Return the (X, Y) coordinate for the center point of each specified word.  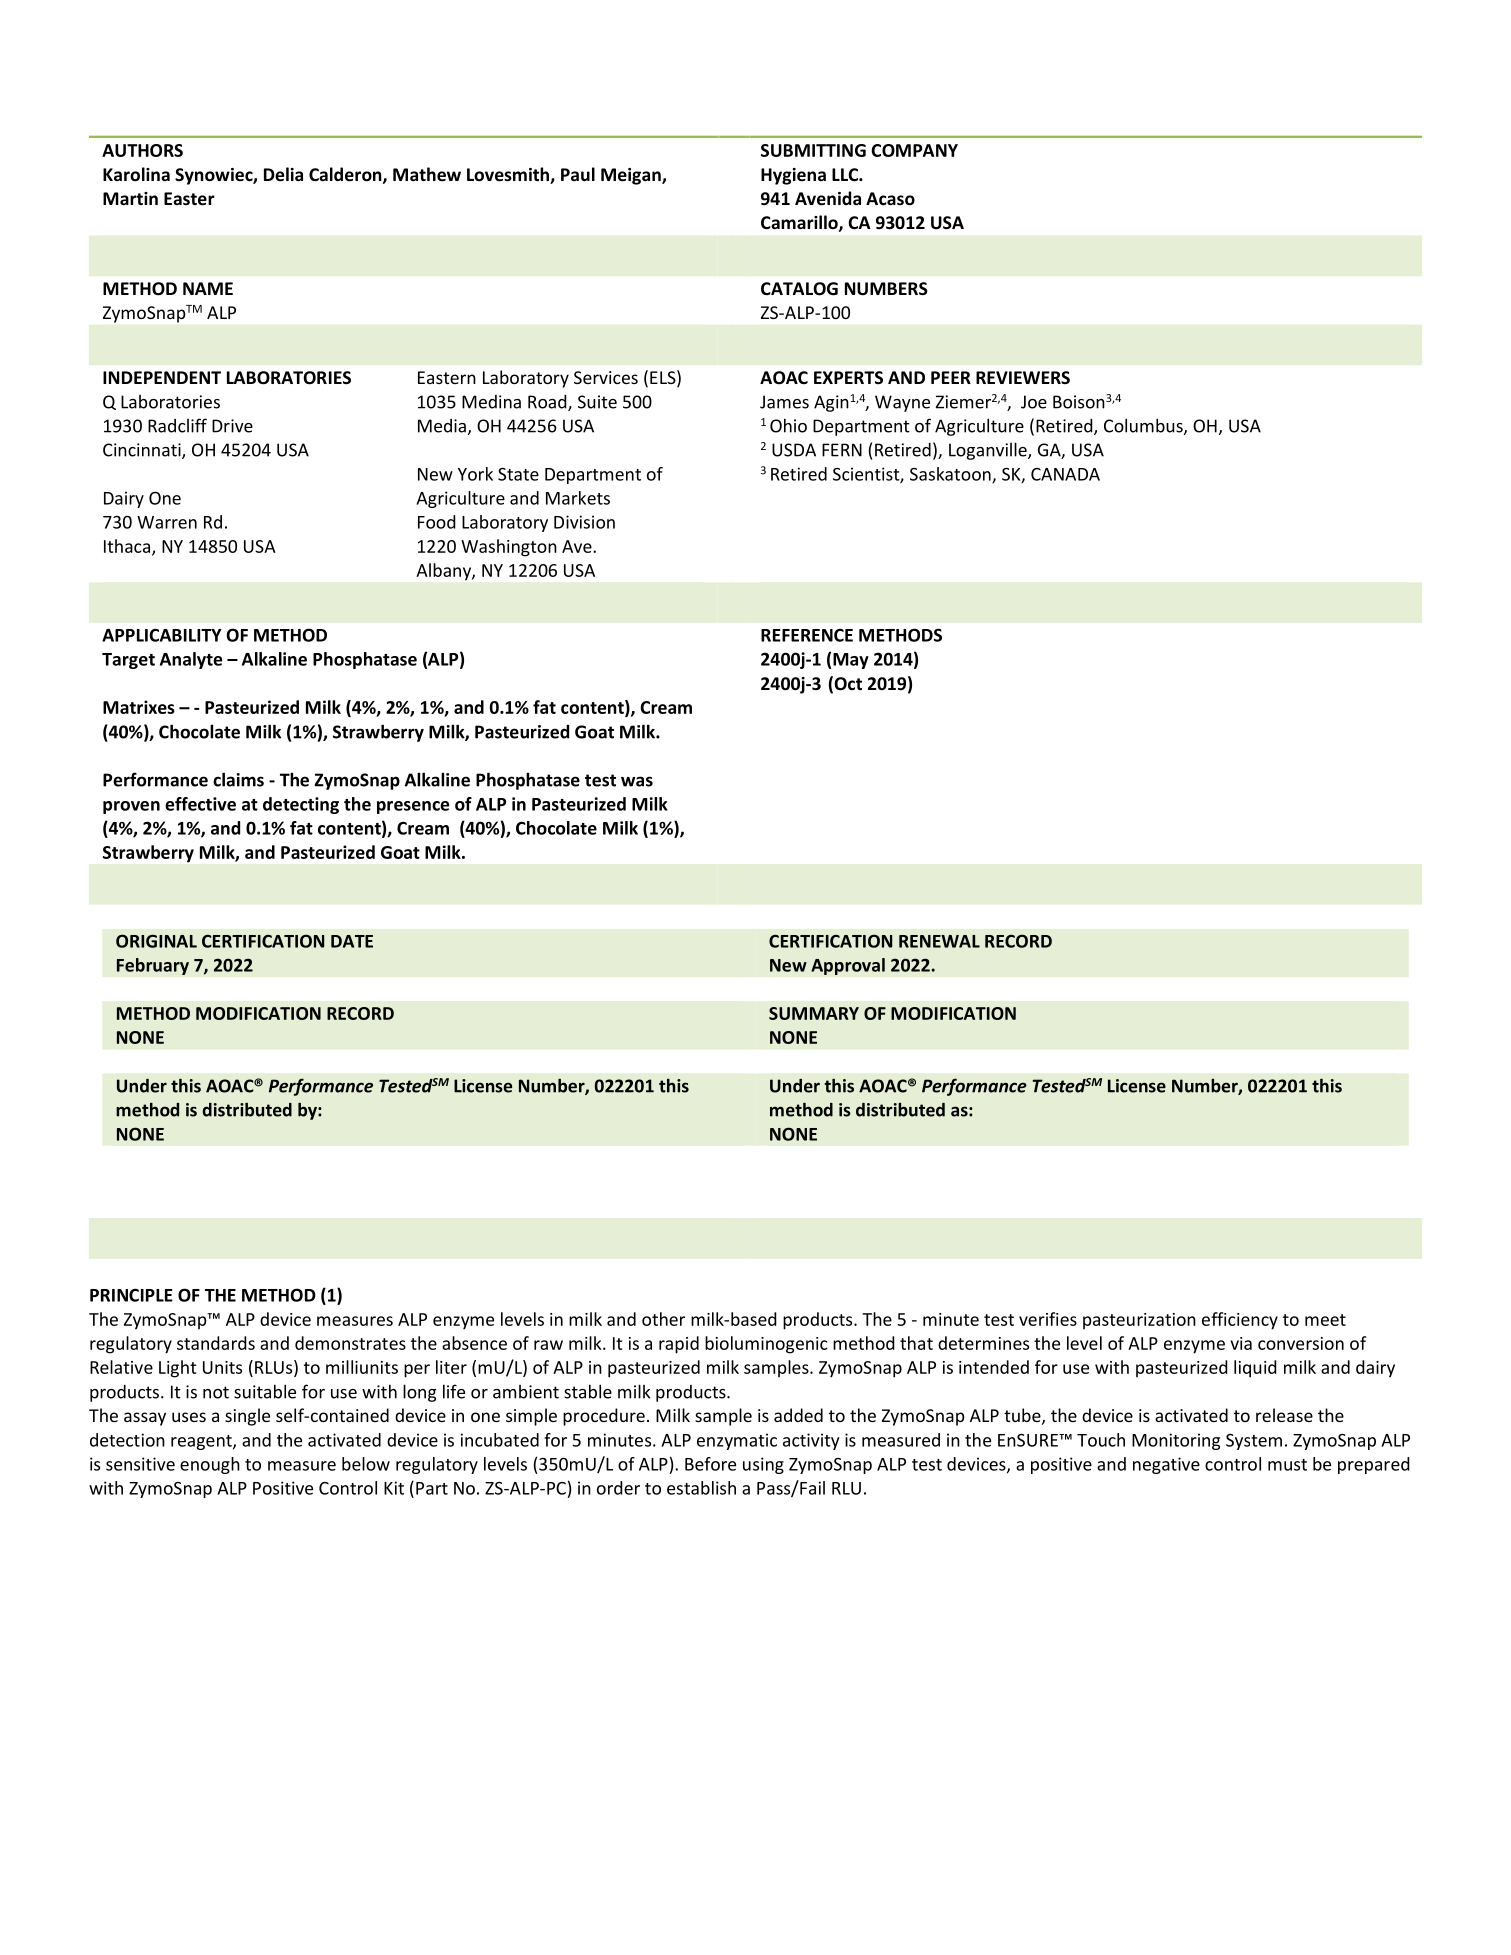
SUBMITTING (813, 150)
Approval (848, 966)
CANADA (1065, 474)
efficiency (1240, 1321)
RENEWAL (939, 941)
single (247, 1417)
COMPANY (914, 150)
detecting (301, 805)
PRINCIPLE (131, 1295)
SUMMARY (814, 1013)
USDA (794, 450)
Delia (283, 174)
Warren (167, 522)
